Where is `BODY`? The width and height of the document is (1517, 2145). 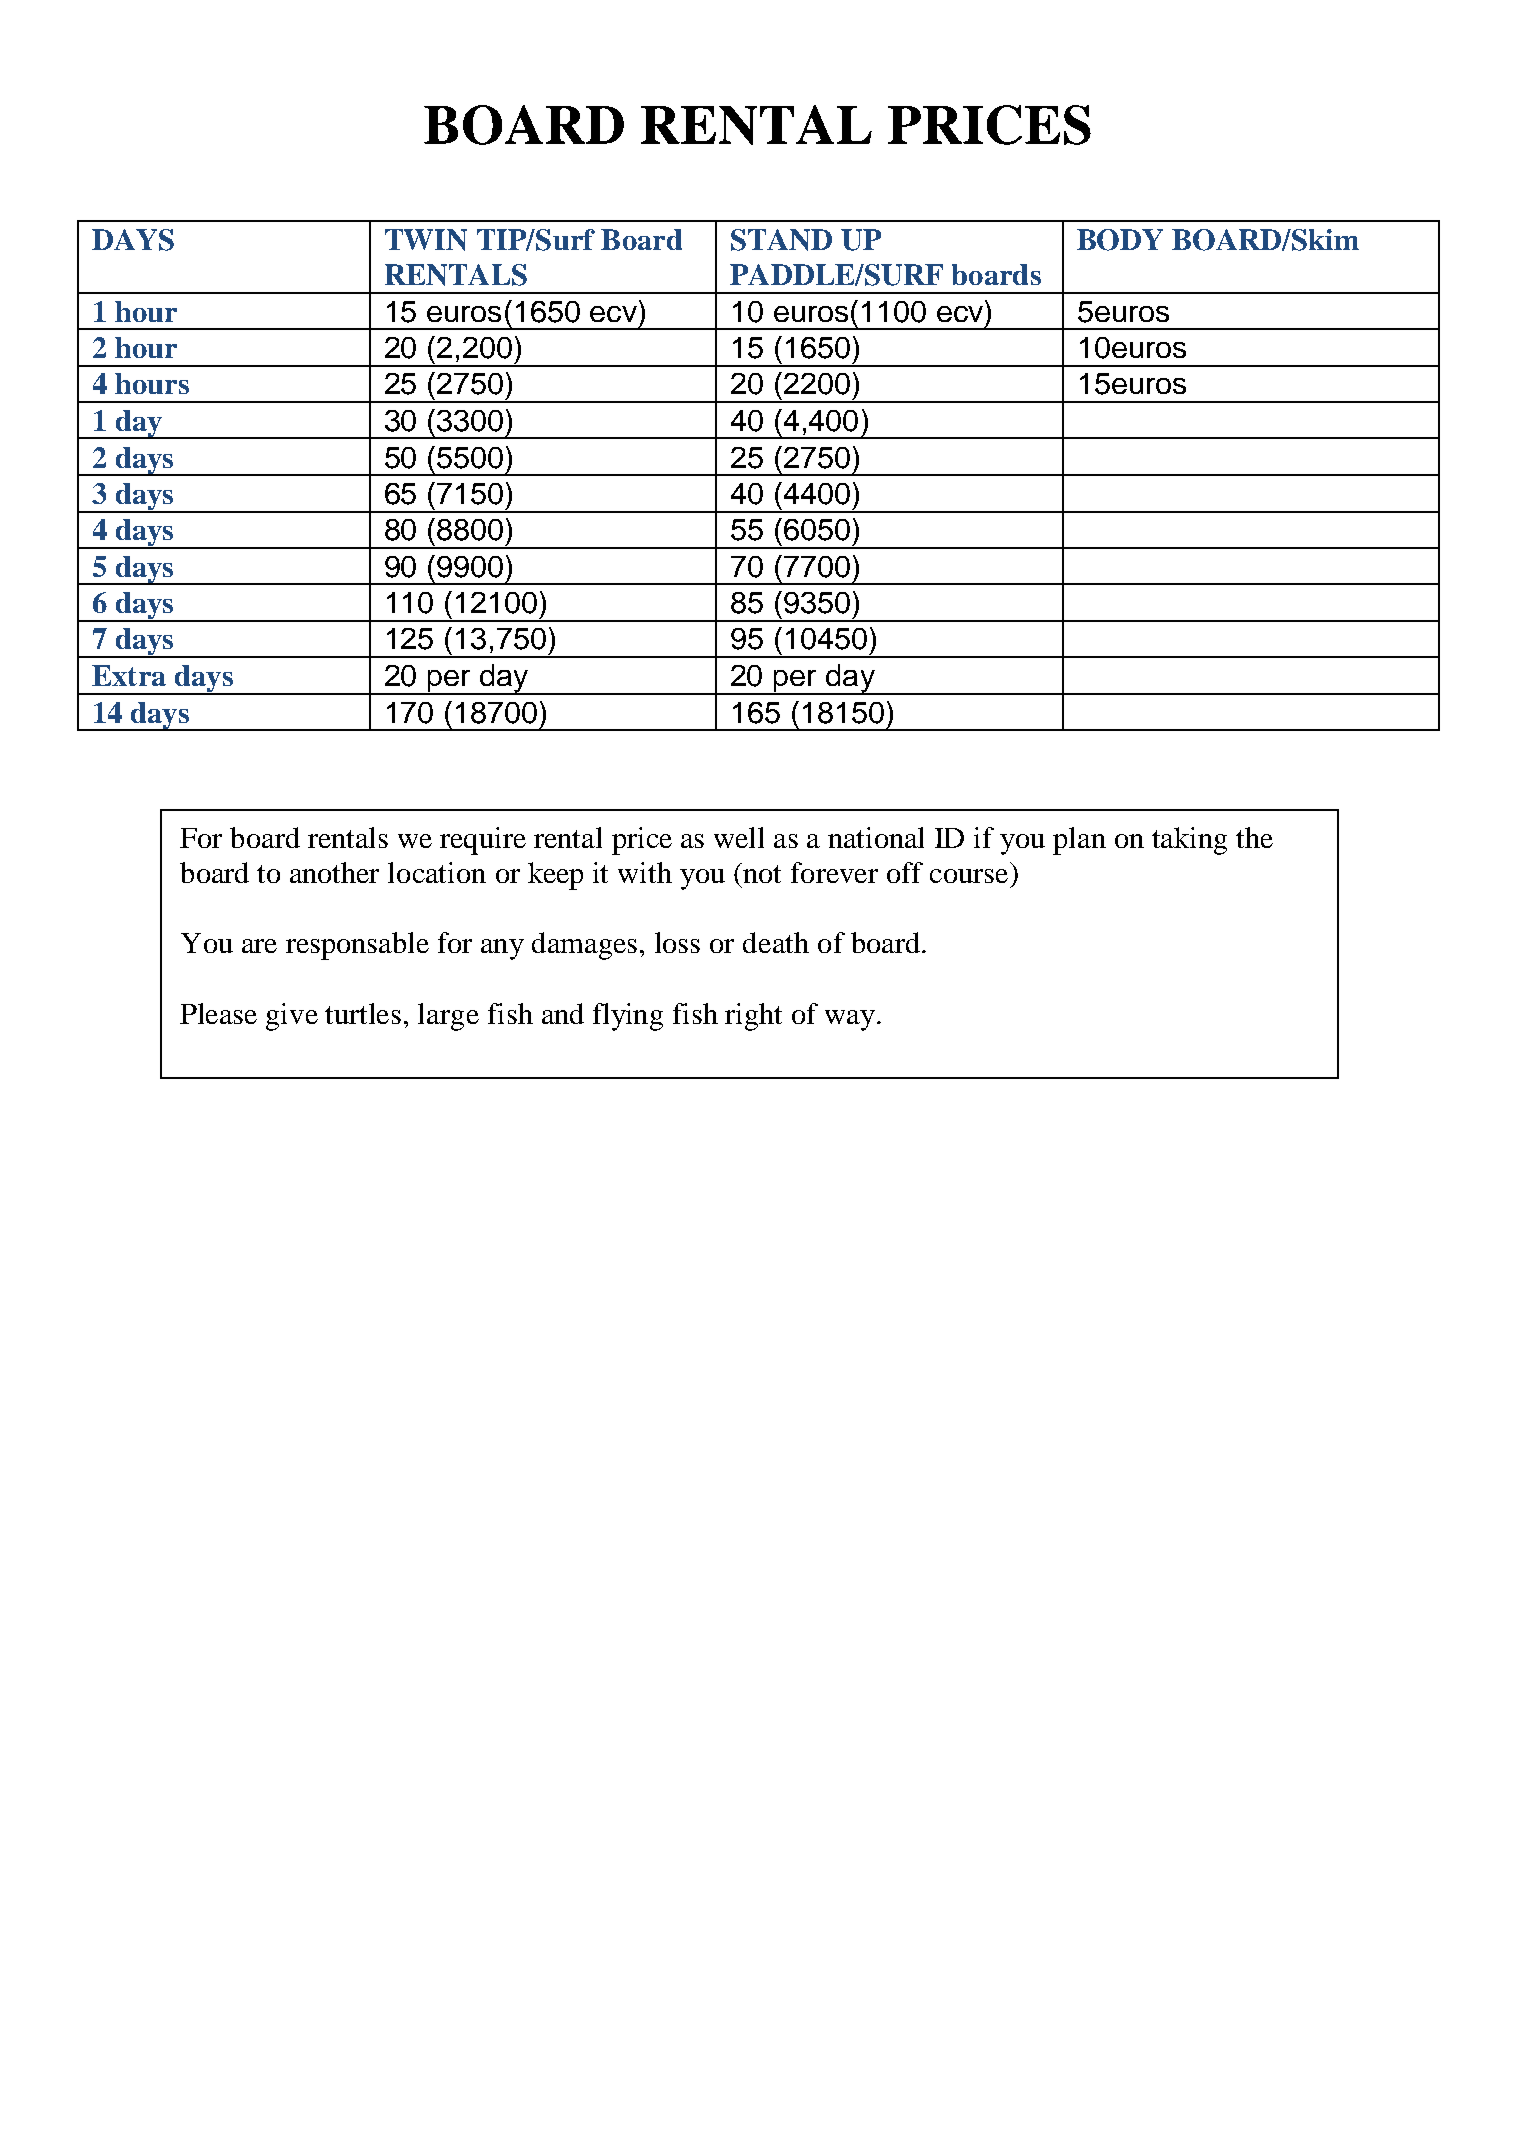 BODY is located at coordinates (1120, 240).
